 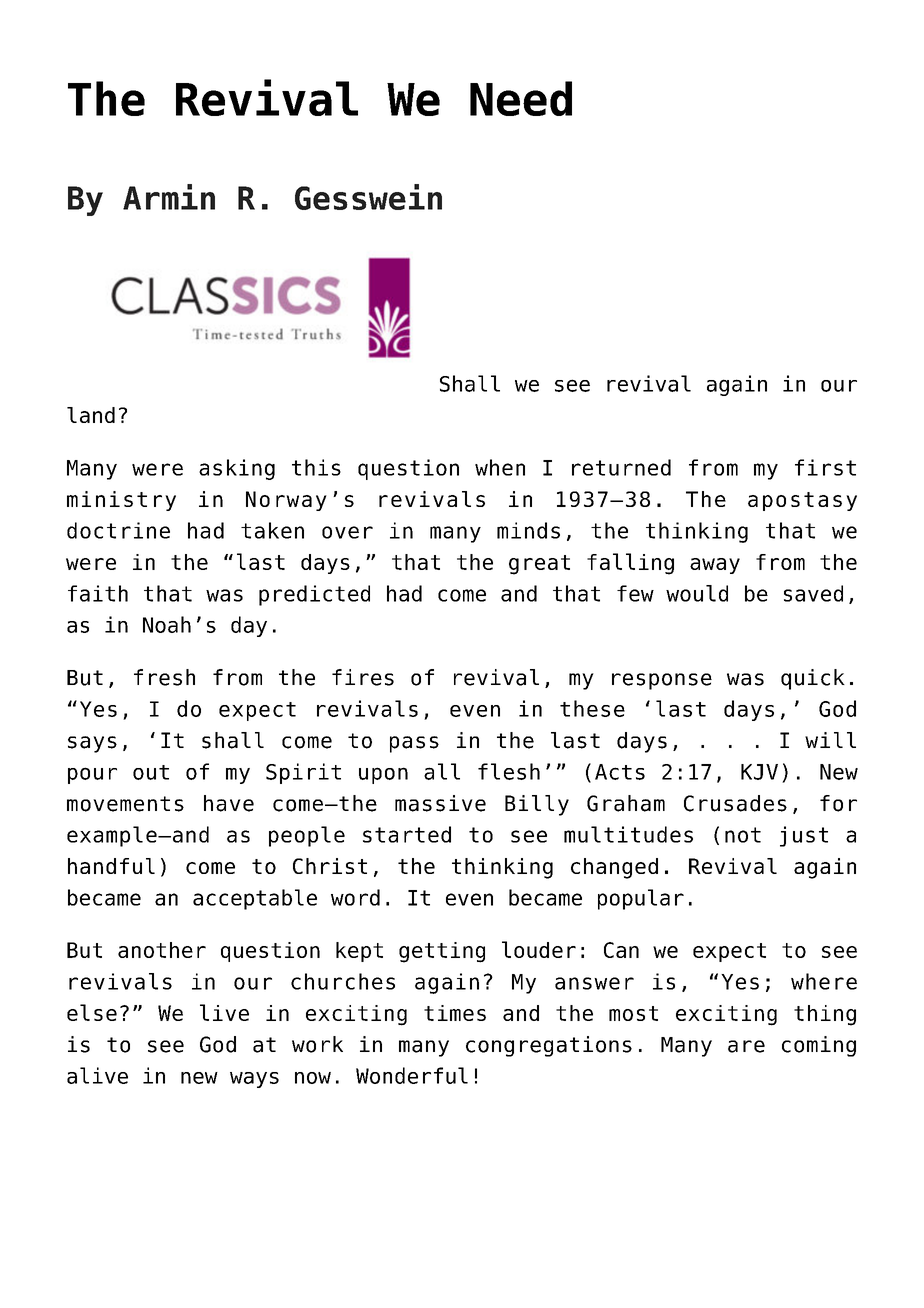 What do you see at coordinates (98, 593) in the screenshot?
I see `faith` at bounding box center [98, 593].
